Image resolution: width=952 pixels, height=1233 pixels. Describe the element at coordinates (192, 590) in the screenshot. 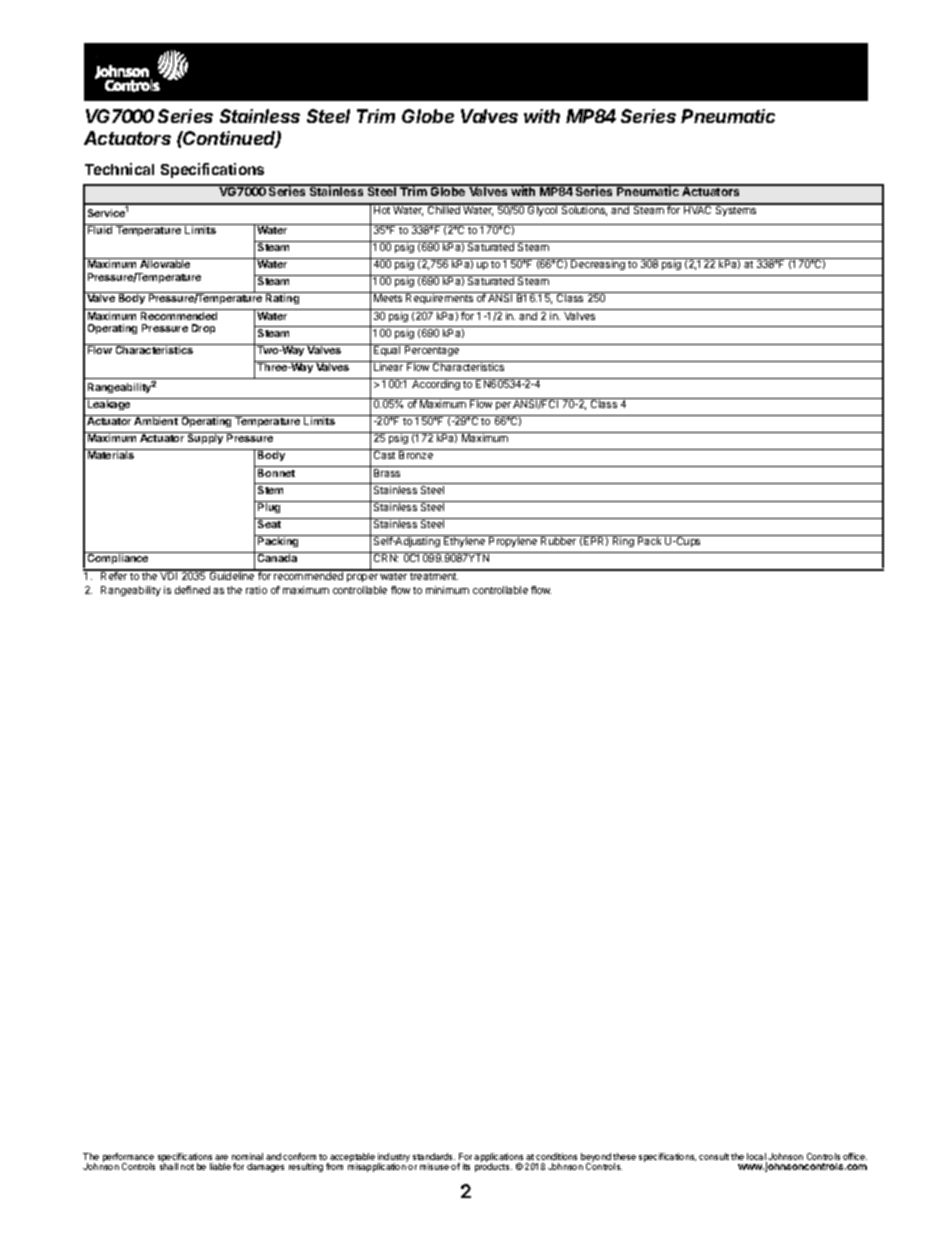

I see `defined` at that location.
